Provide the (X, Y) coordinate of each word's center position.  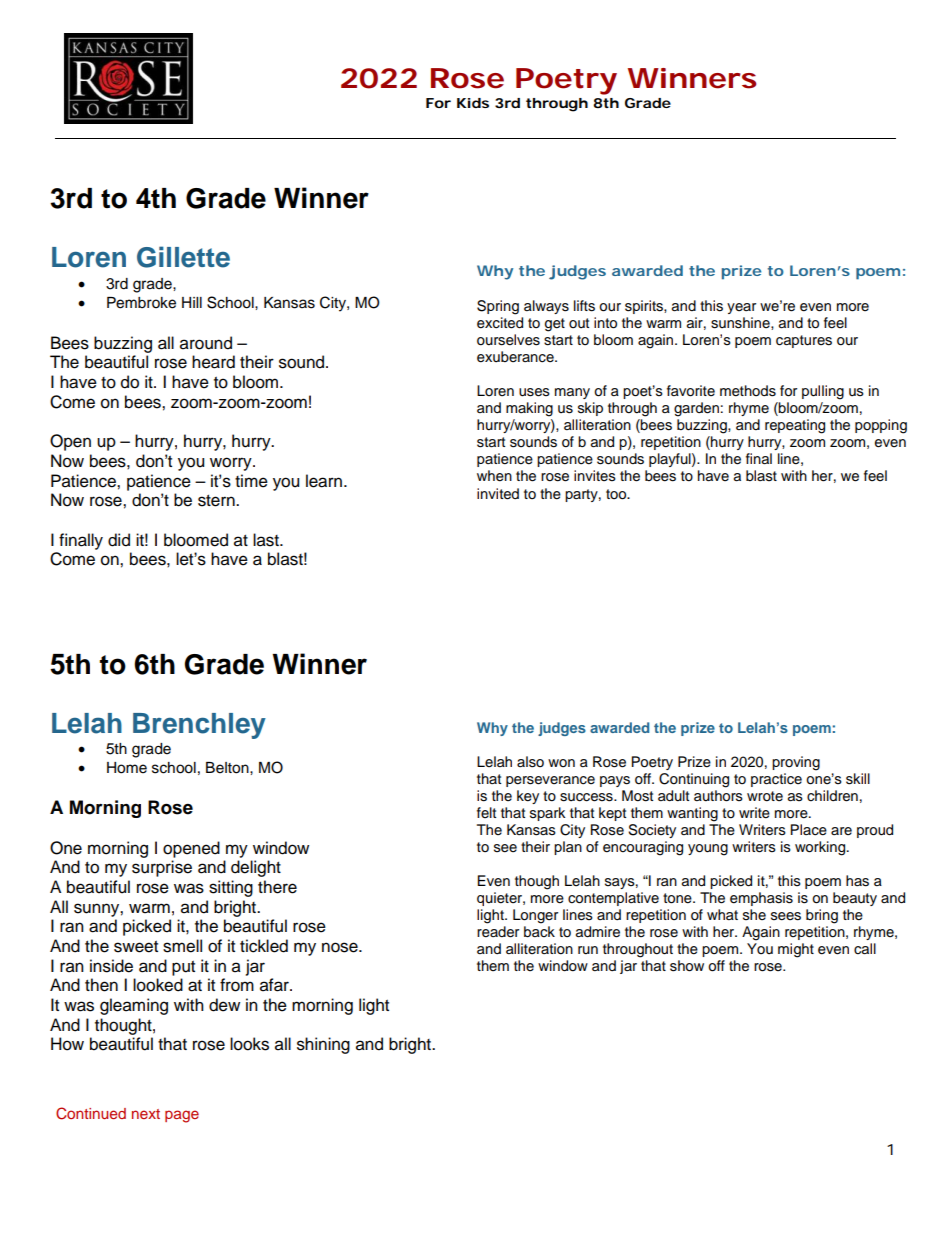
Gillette (183, 257)
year (741, 308)
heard (213, 362)
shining (323, 1045)
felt (486, 812)
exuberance (516, 357)
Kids (473, 103)
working (821, 848)
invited (498, 494)
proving (796, 763)
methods (748, 391)
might (796, 950)
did (119, 540)
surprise (162, 868)
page (182, 1116)
